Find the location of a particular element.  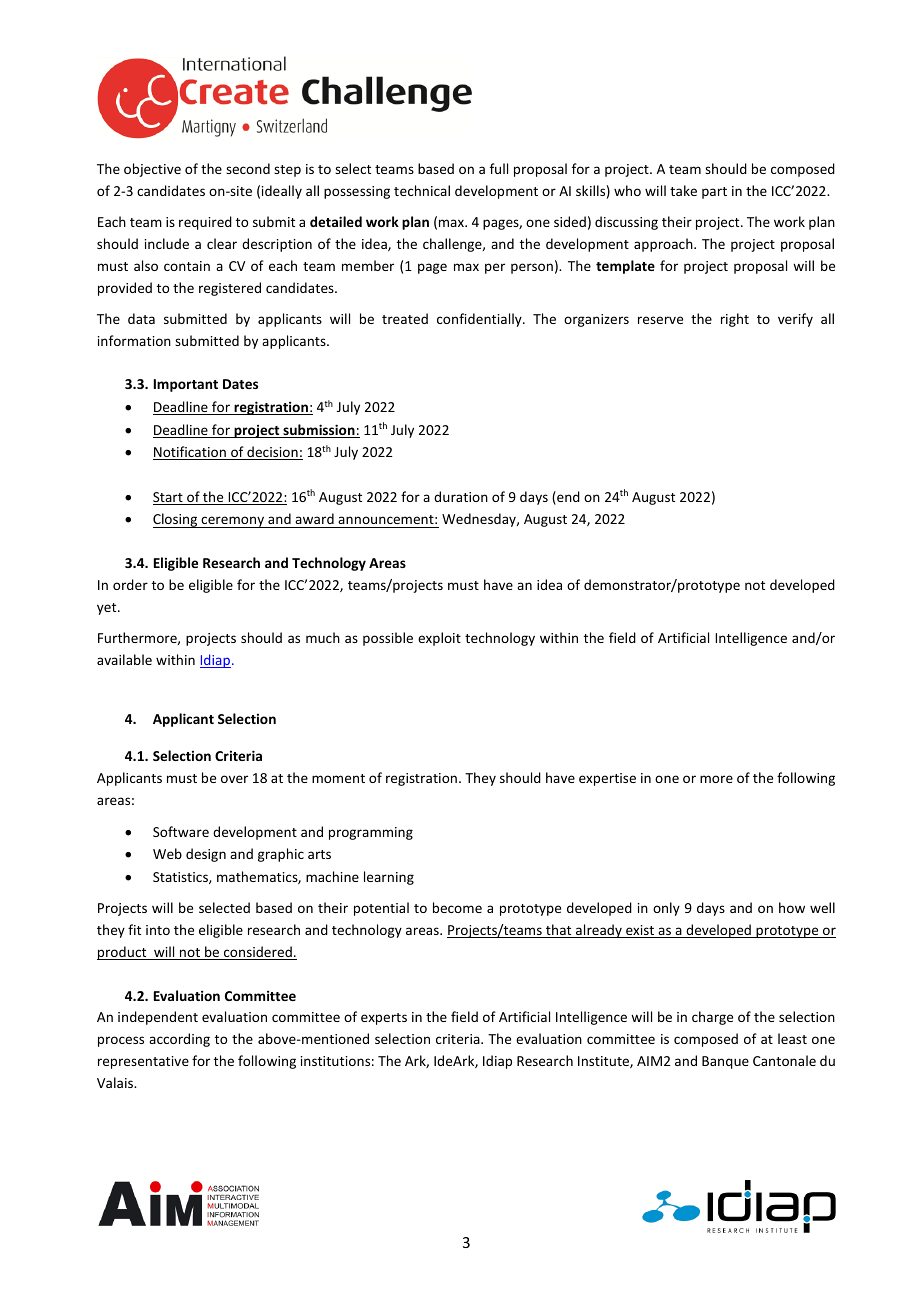

required is located at coordinates (205, 223).
